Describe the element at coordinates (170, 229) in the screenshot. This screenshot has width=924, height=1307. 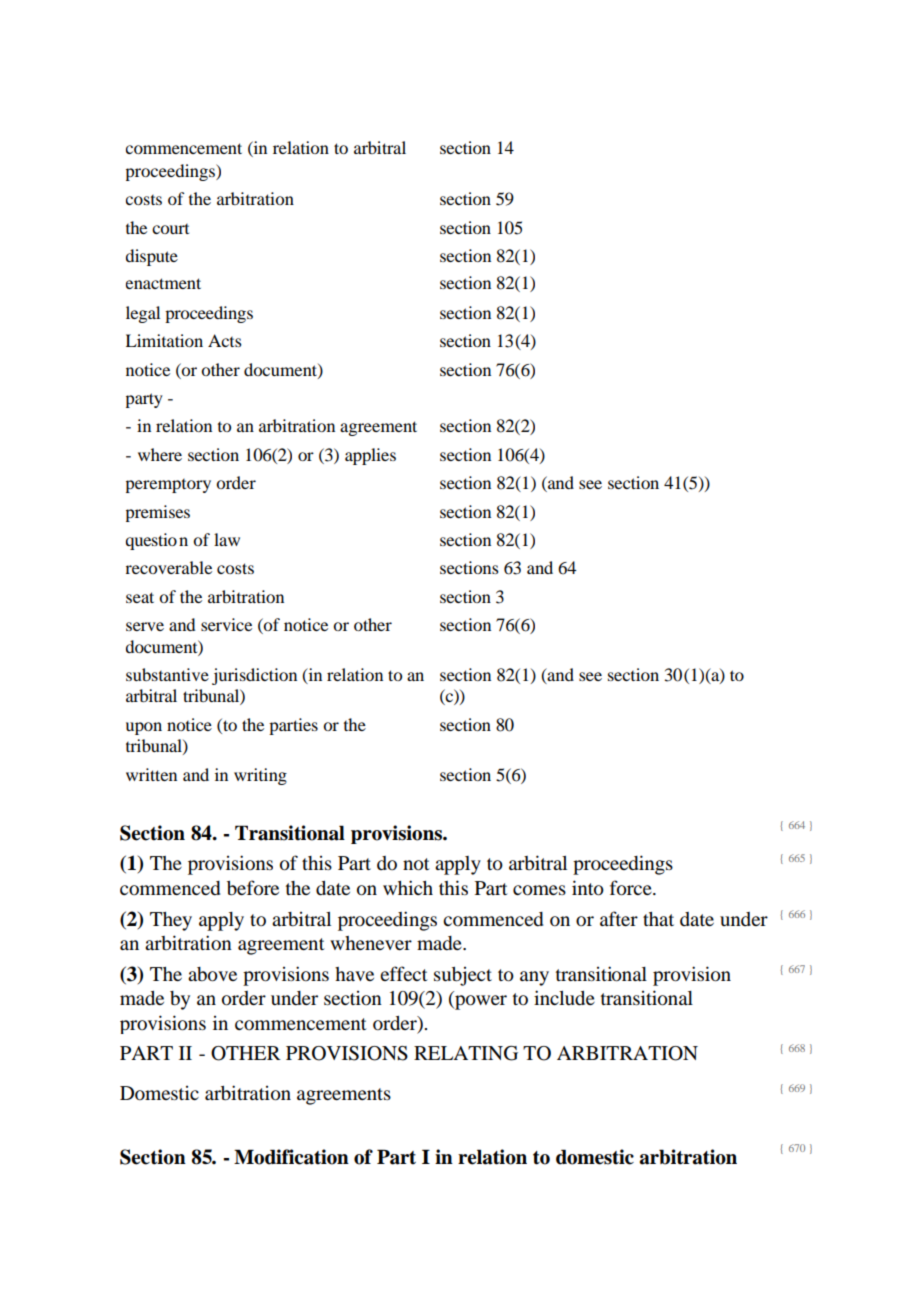
I see `court` at that location.
